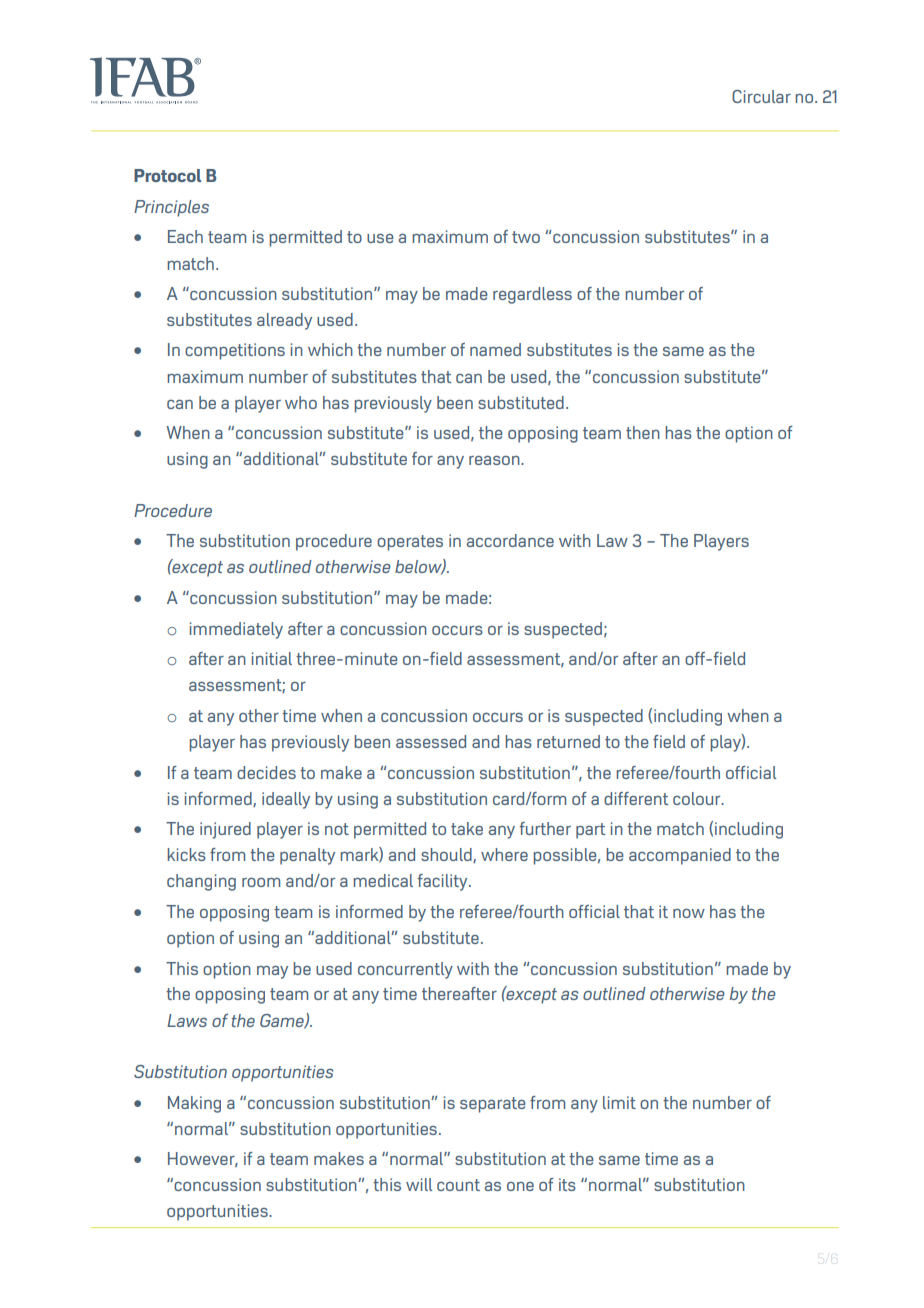 The height and width of the screenshot is (1308, 924). Describe the element at coordinates (698, 798) in the screenshot. I see `colour` at that location.
